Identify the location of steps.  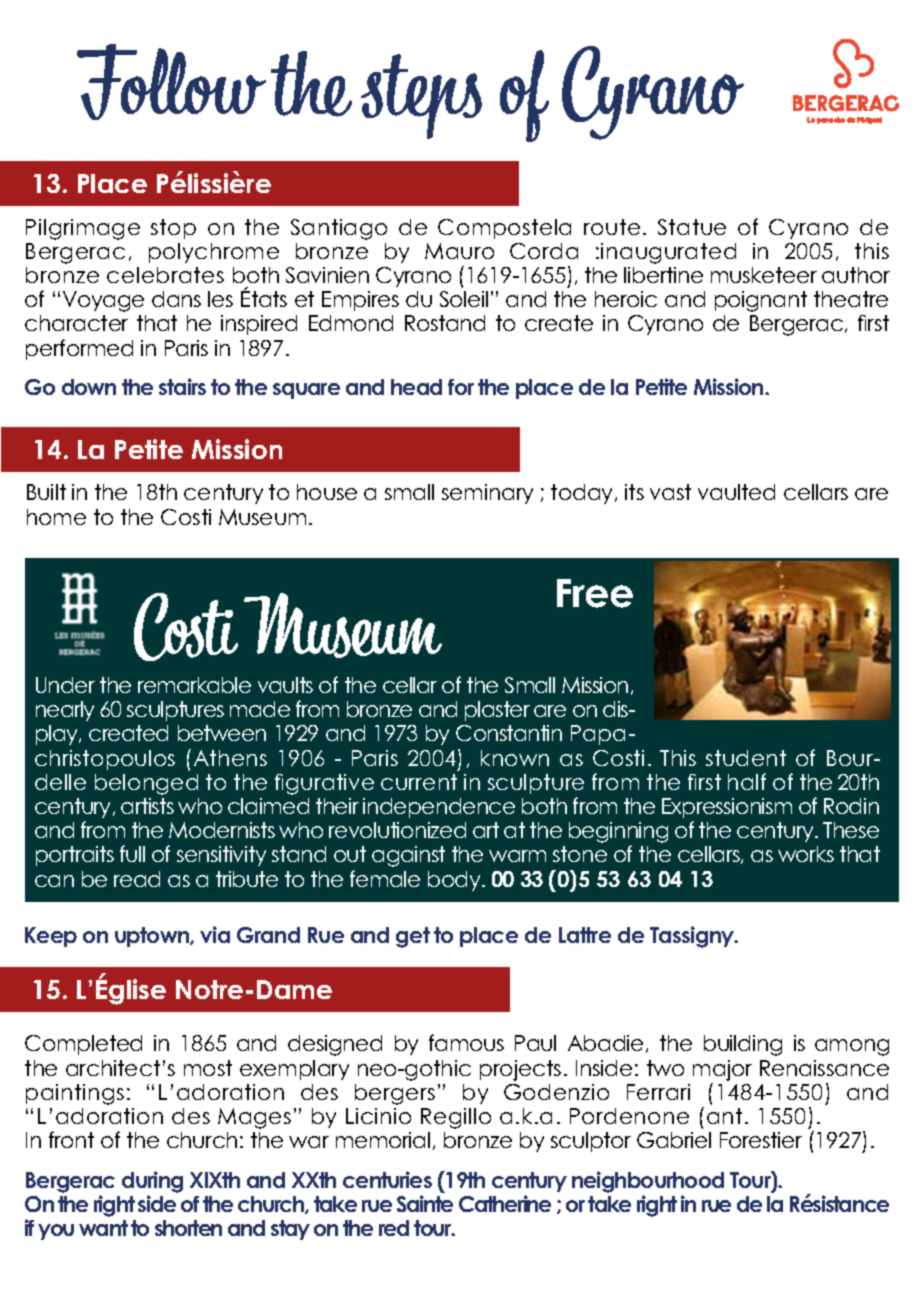
(421, 96).
